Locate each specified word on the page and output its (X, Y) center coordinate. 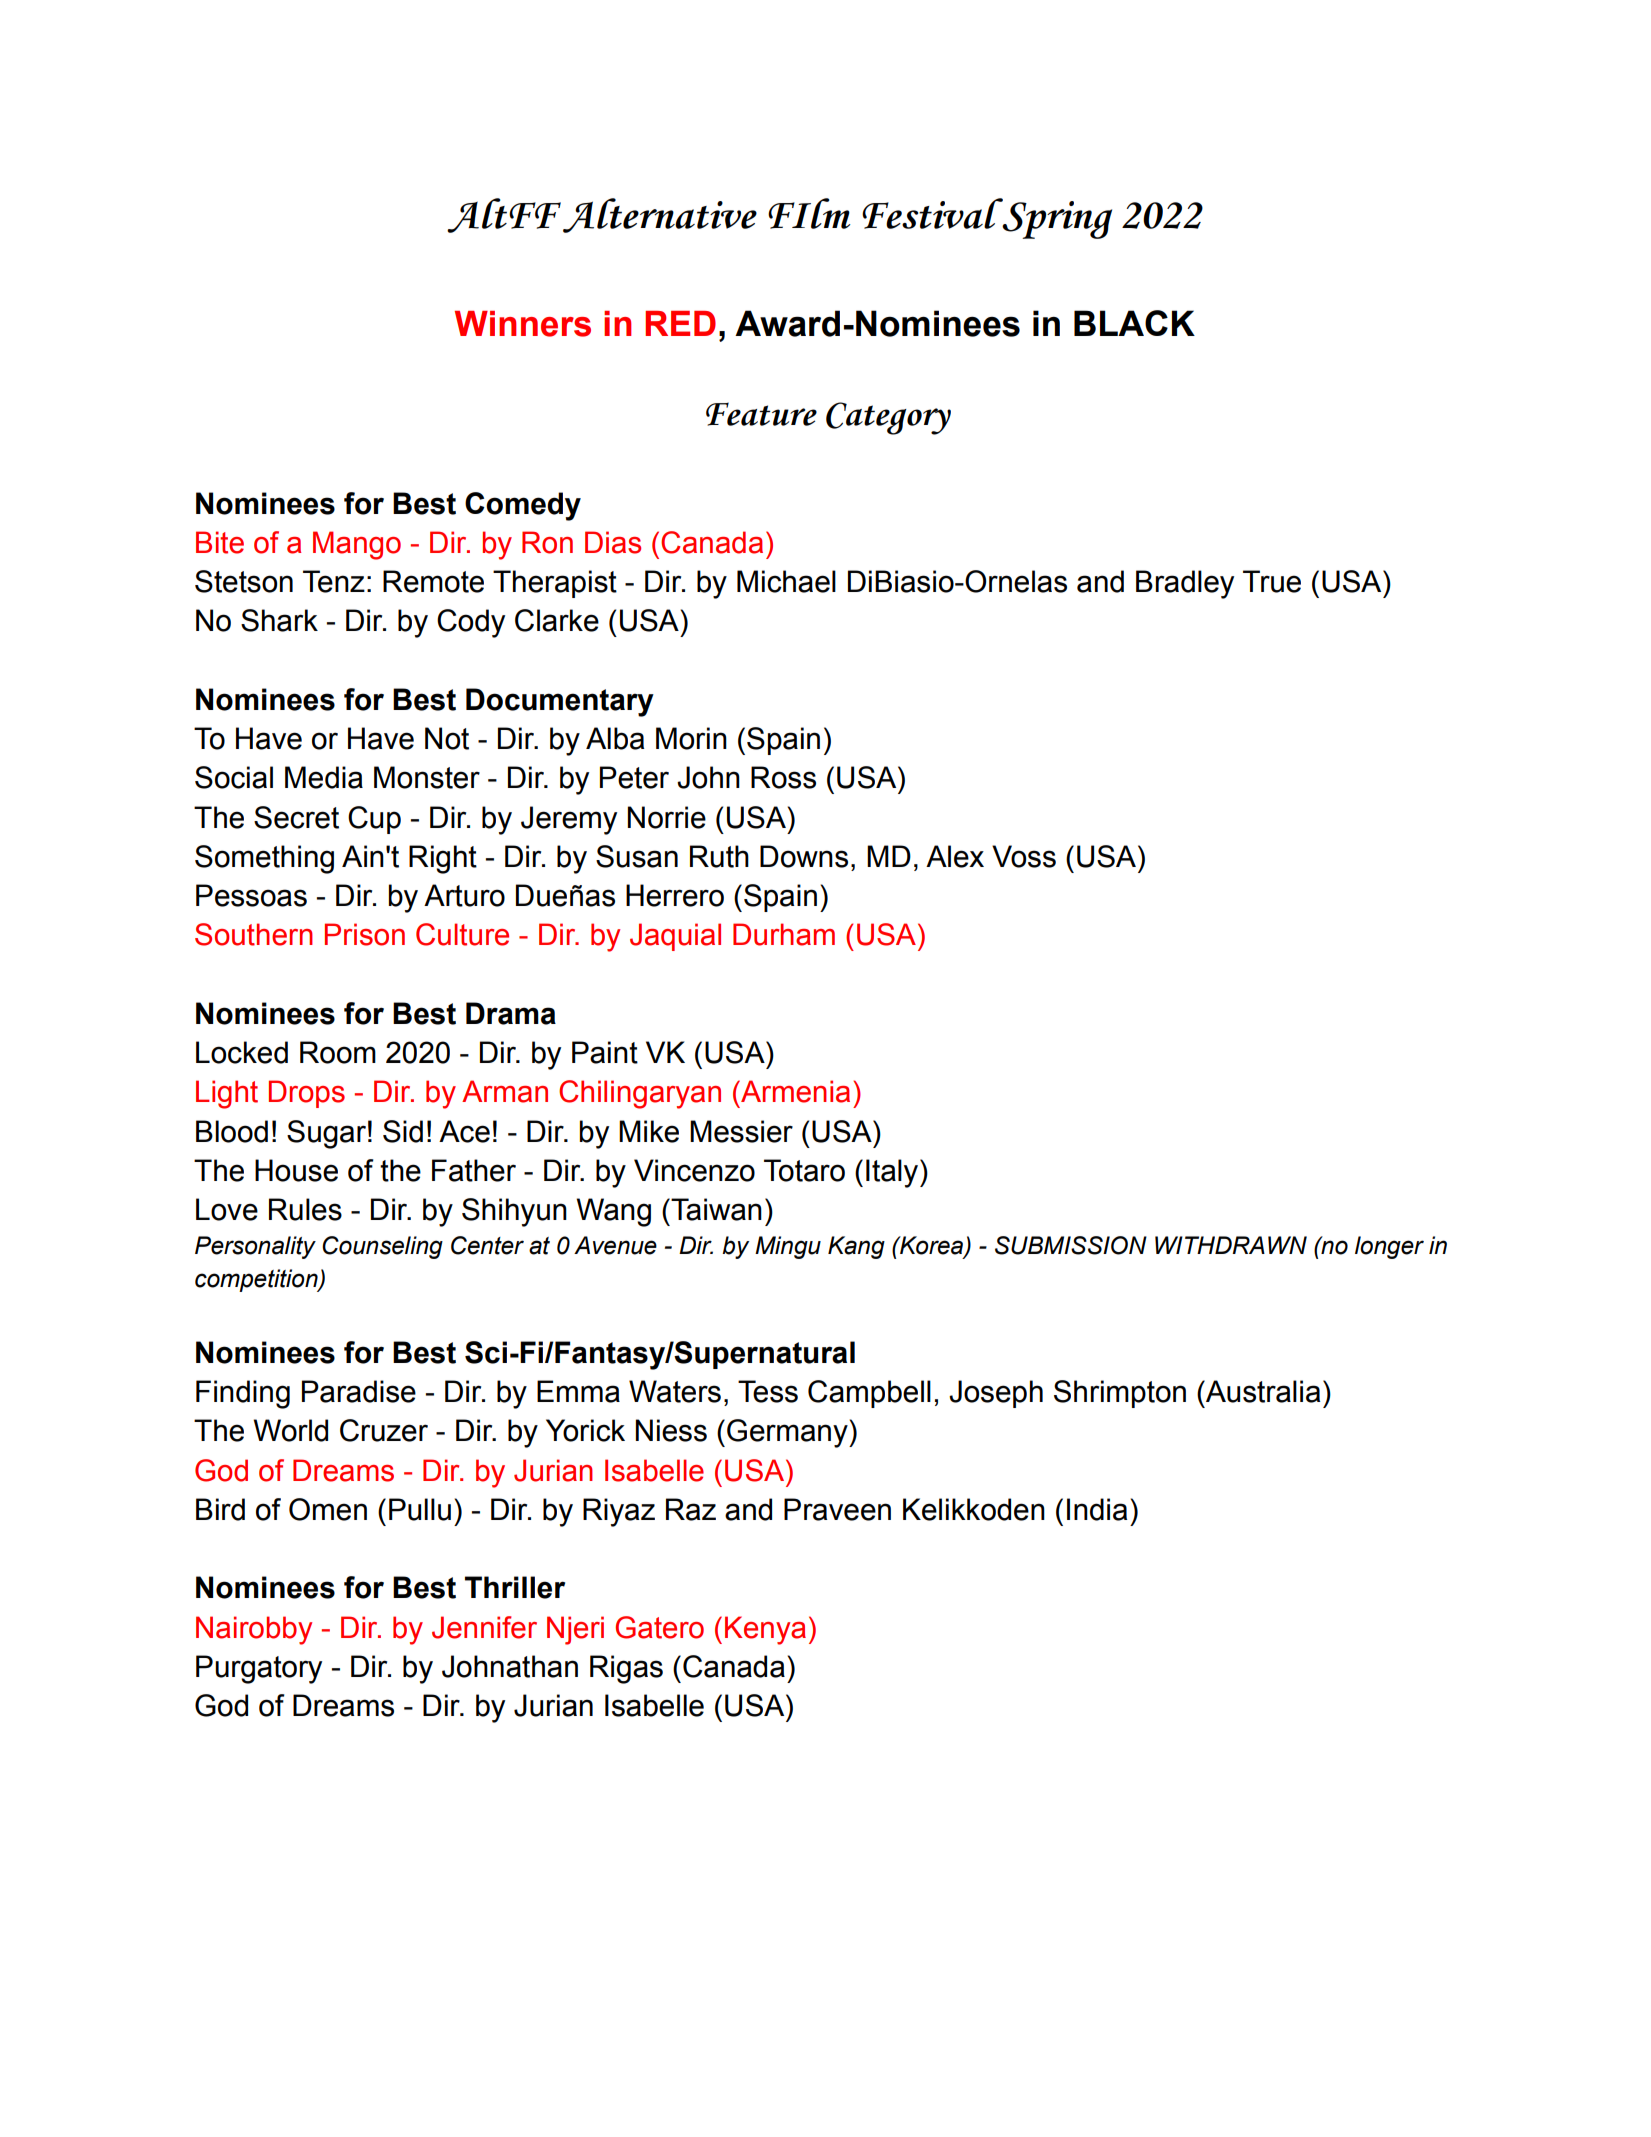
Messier (741, 1131)
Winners (523, 324)
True (1272, 581)
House (296, 1170)
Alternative (660, 215)
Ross (783, 777)
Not (447, 738)
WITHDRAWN (1231, 1245)
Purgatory (259, 1669)
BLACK (1134, 323)
